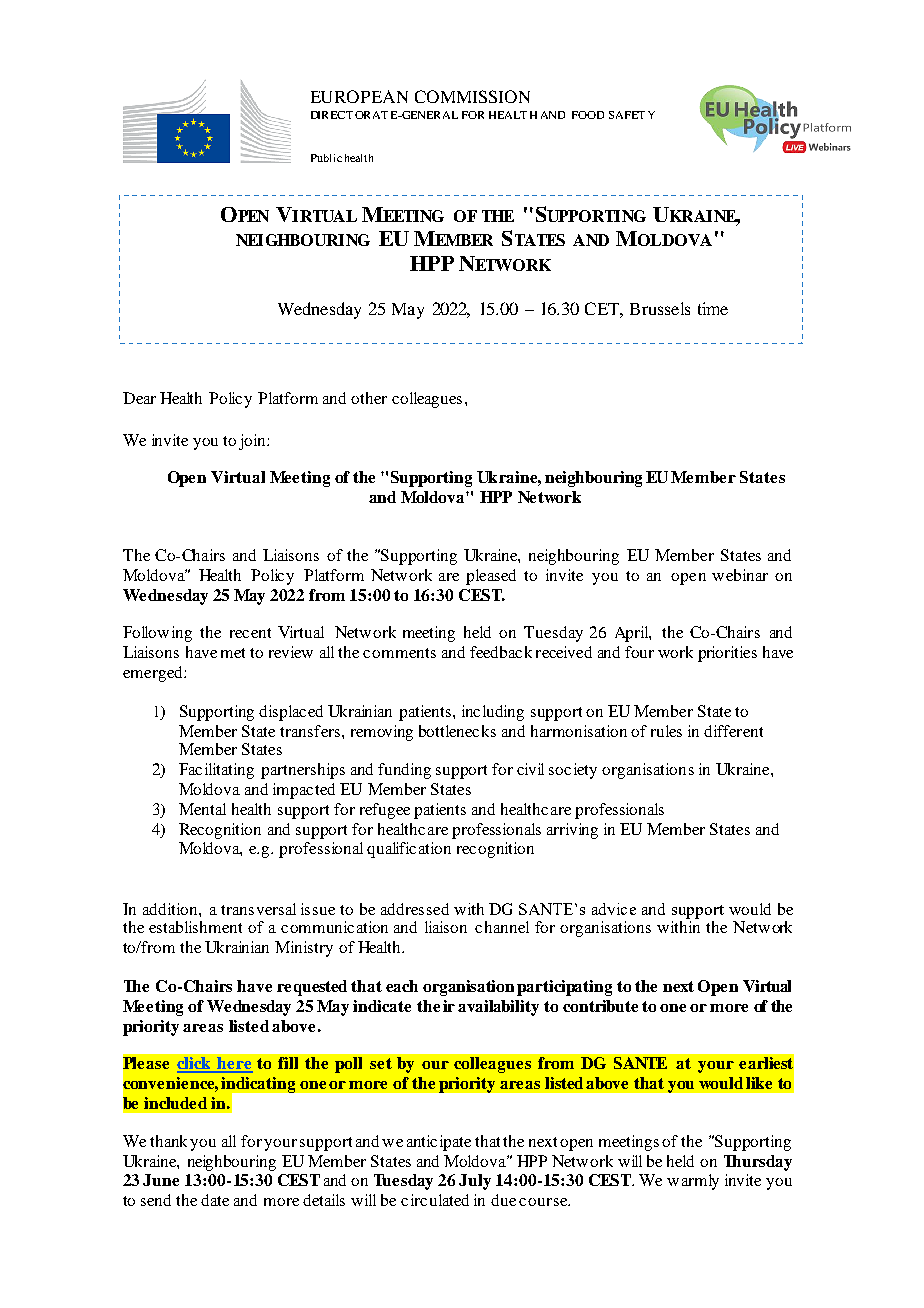 Image resolution: width=924 pixels, height=1308 pixels. Describe the element at coordinates (399, 653) in the page. I see `comments` at that location.
